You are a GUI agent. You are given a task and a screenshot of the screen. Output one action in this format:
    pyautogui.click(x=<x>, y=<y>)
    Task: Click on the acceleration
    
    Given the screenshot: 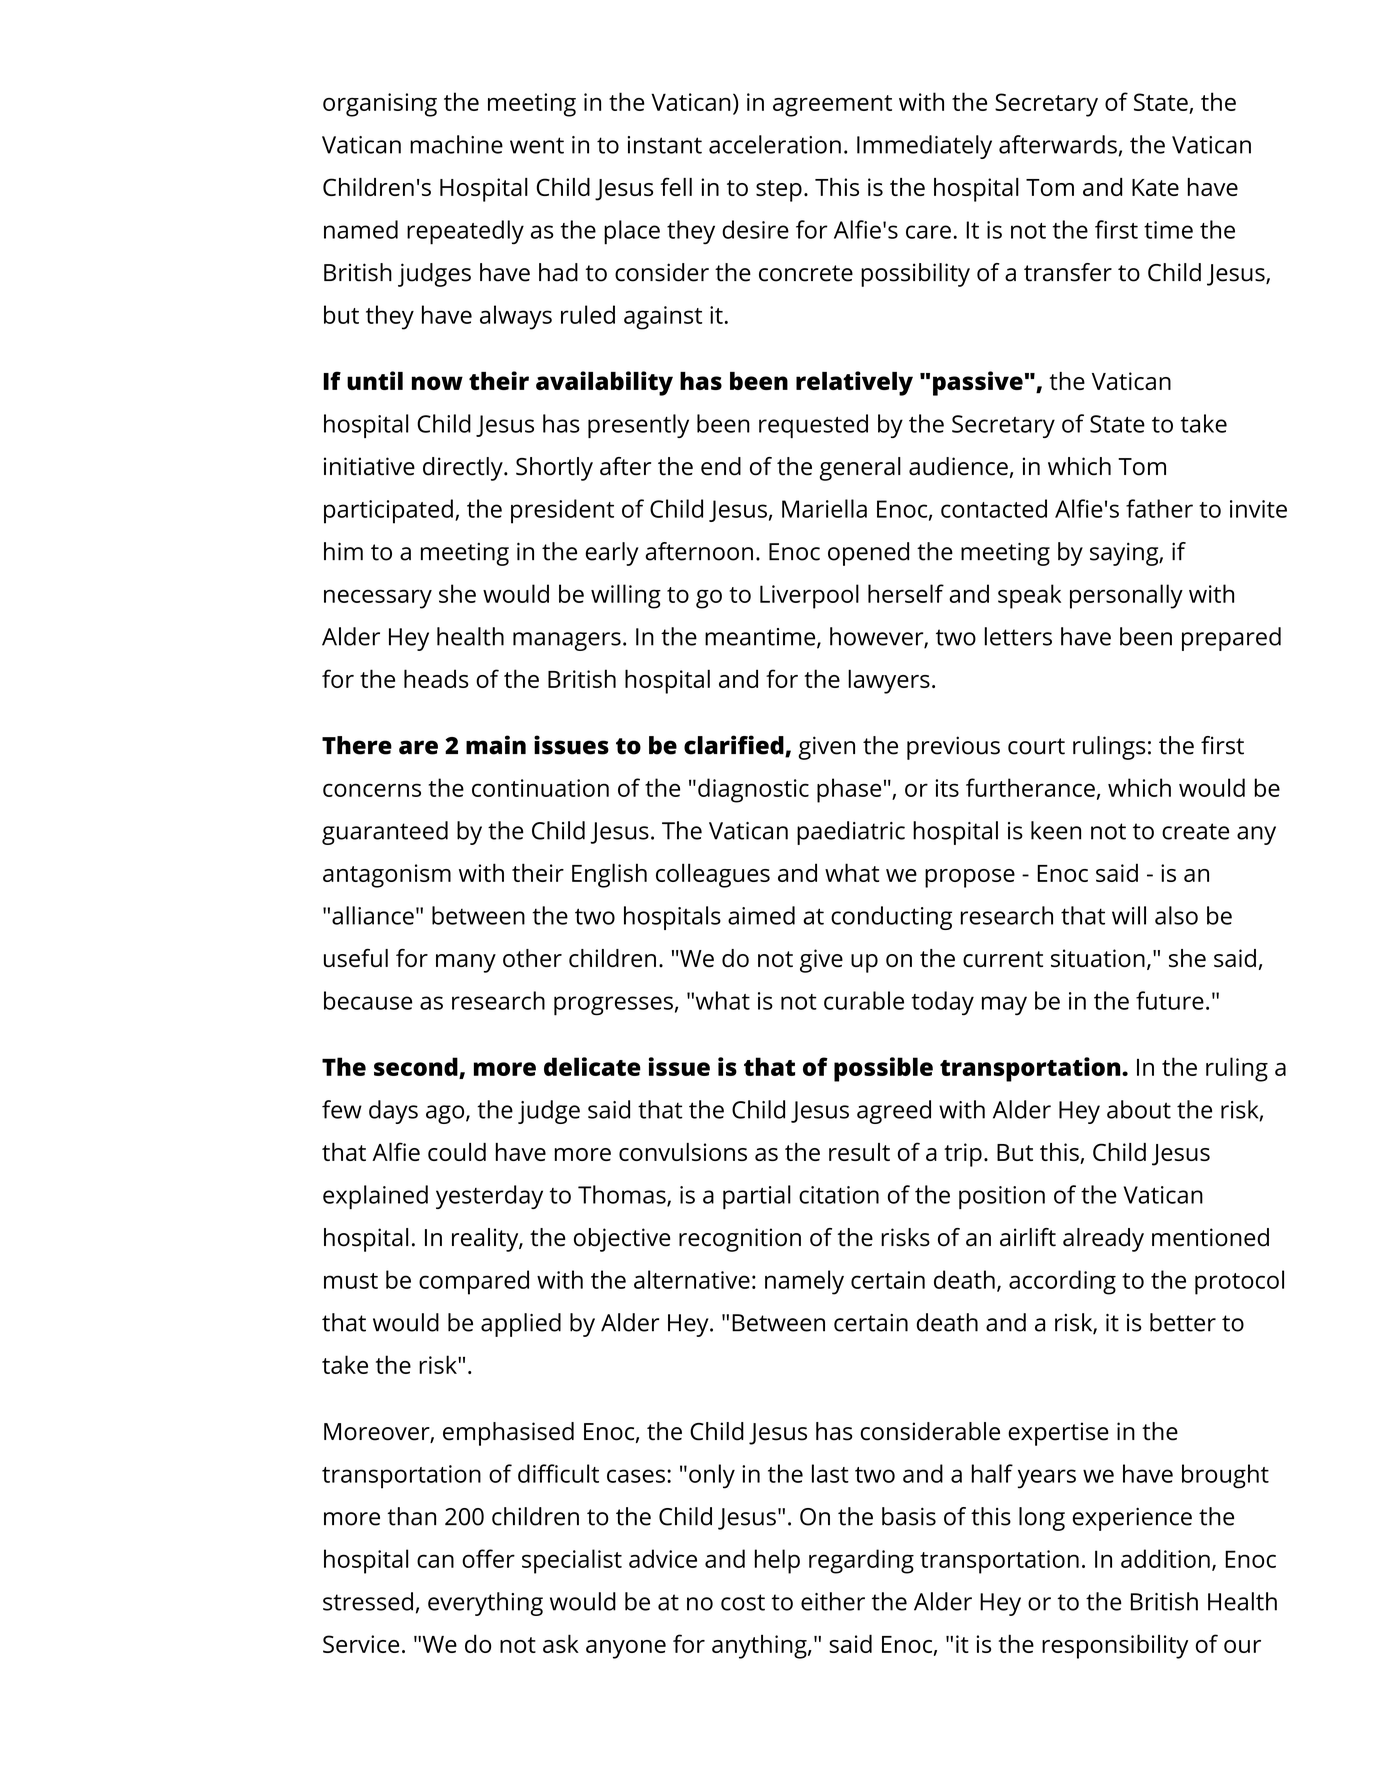 What is the action you would take?
    pyautogui.click(x=775, y=144)
